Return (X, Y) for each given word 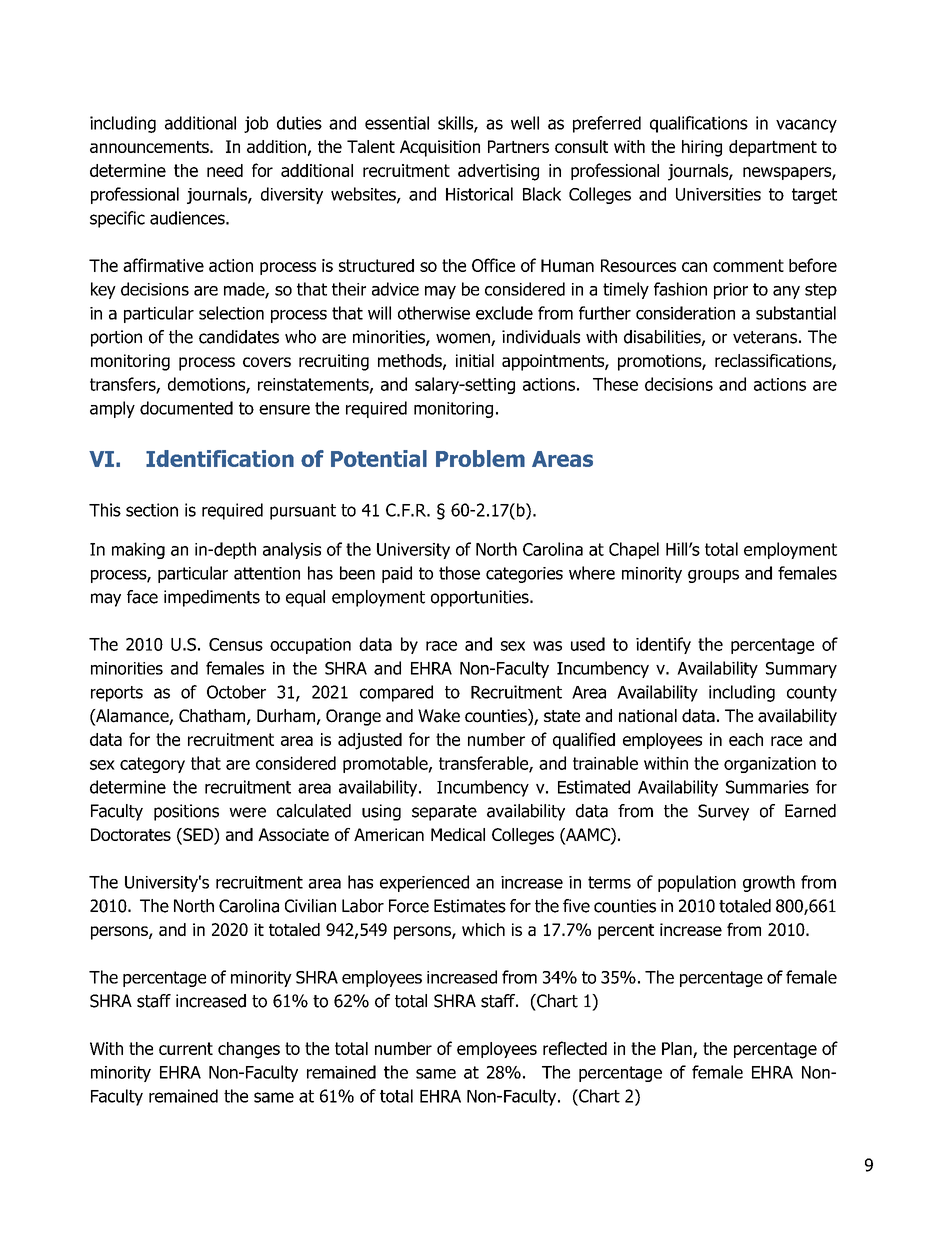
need (225, 170)
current (186, 1048)
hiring (702, 148)
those (459, 573)
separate (444, 813)
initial (475, 360)
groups (713, 576)
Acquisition (440, 148)
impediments (212, 598)
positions (186, 812)
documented (186, 408)
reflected (575, 1048)
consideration (685, 313)
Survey (723, 812)
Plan (677, 1048)
